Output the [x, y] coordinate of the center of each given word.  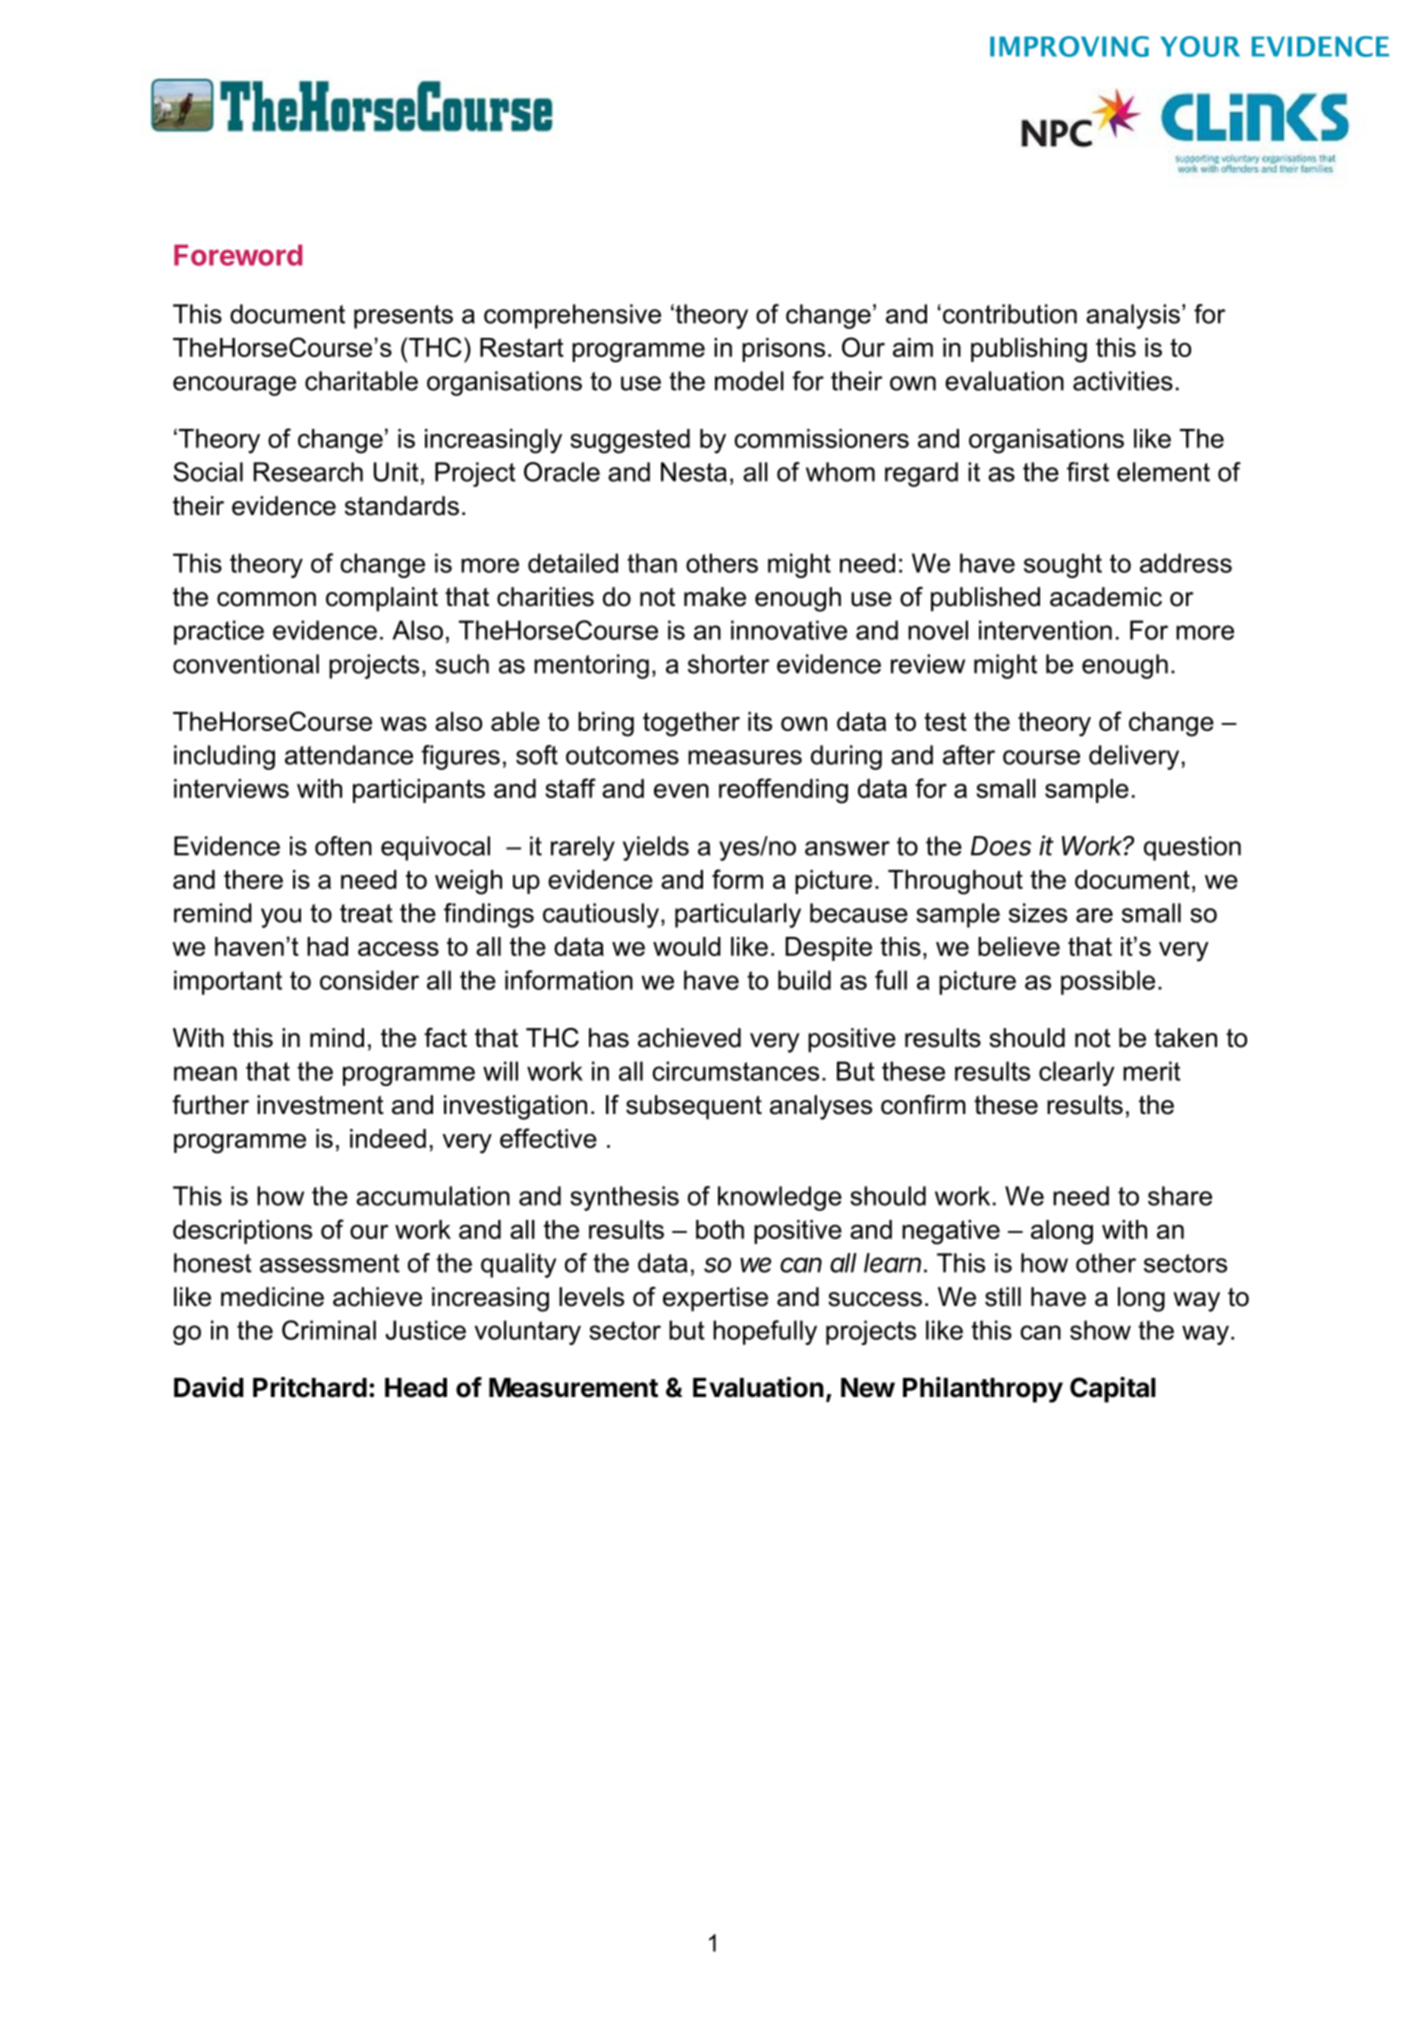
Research [308, 472]
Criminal [329, 1330]
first [1088, 472]
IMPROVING [1069, 46]
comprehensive [572, 316]
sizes [1038, 913]
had [327, 946]
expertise [715, 1299]
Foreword [238, 255]
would [687, 946]
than [652, 563]
